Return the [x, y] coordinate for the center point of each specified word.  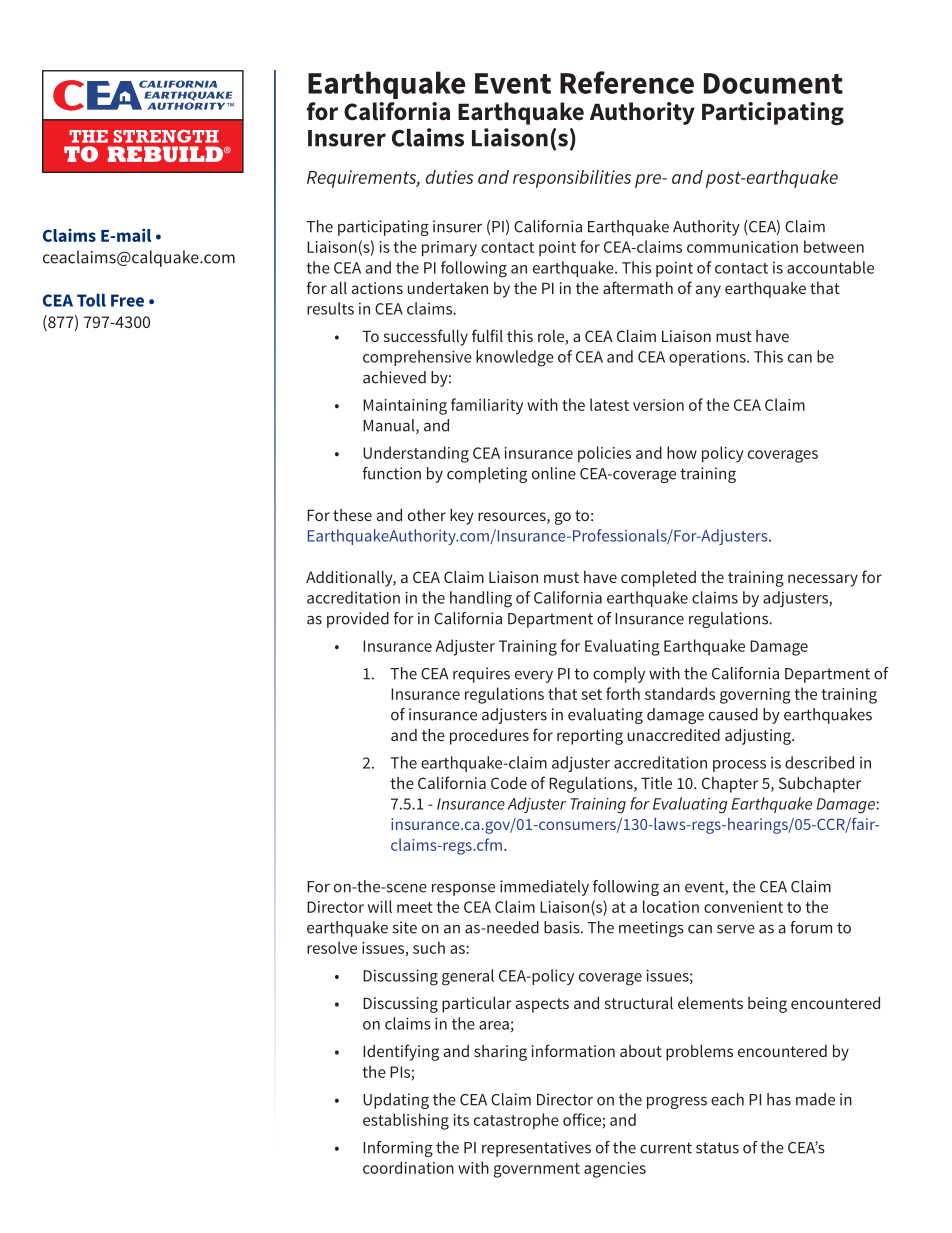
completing [487, 475]
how [682, 452]
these [352, 515]
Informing [398, 1149]
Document [773, 83]
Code [509, 783]
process [739, 766]
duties [449, 177]
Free [127, 300]
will [380, 906]
